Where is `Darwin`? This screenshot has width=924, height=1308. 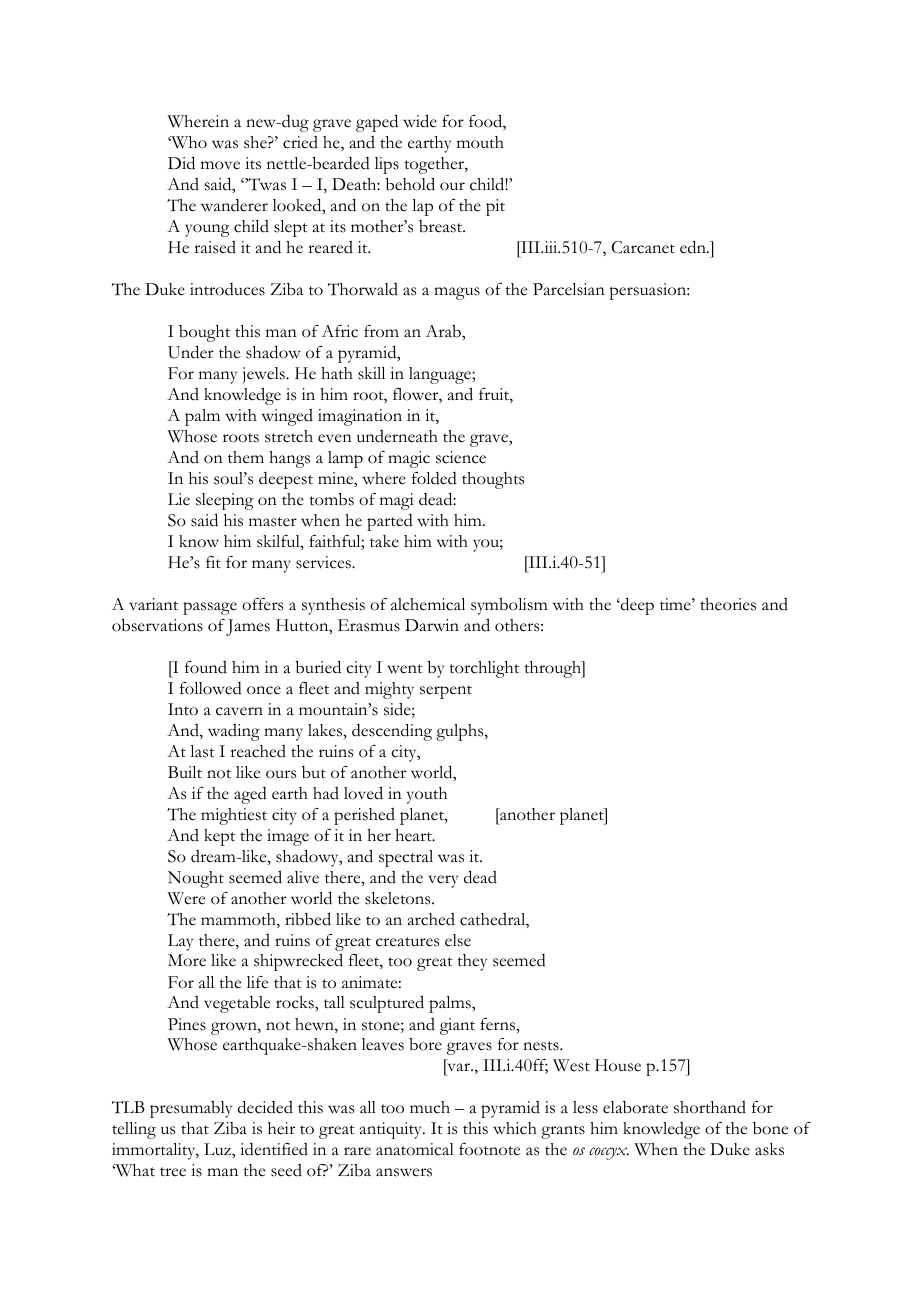 Darwin is located at coordinates (432, 625).
